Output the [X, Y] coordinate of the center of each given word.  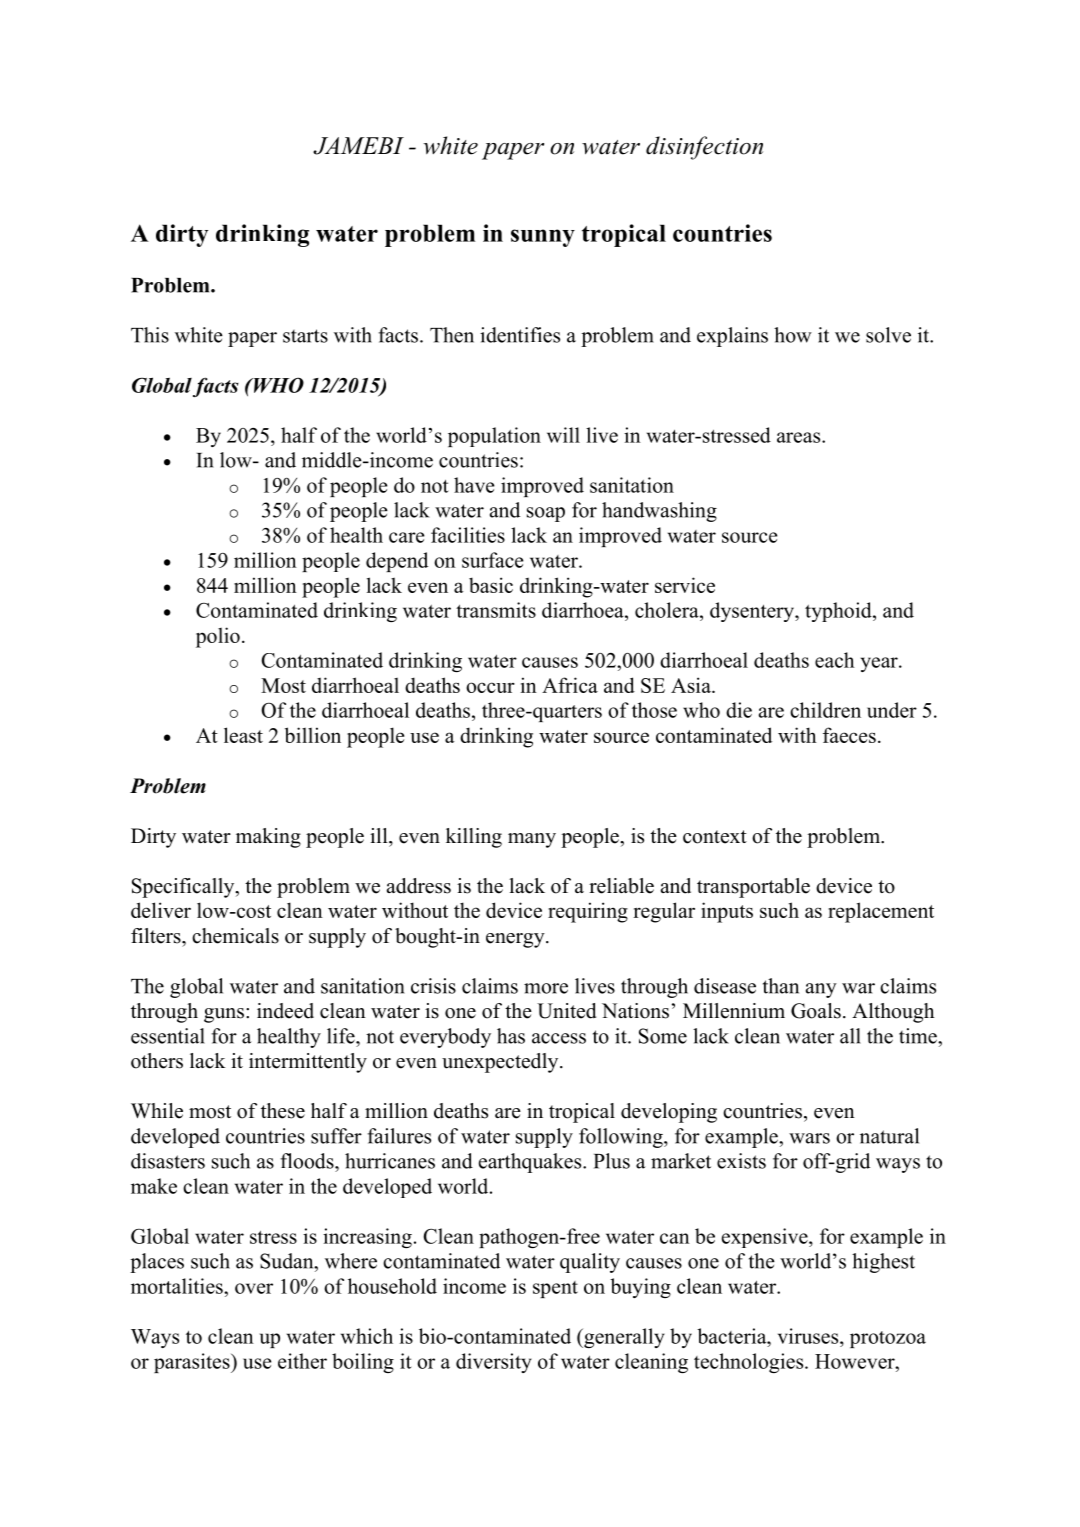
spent [555, 1289]
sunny [543, 238]
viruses [809, 1336]
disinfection [704, 148]
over [254, 1288]
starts [305, 336]
